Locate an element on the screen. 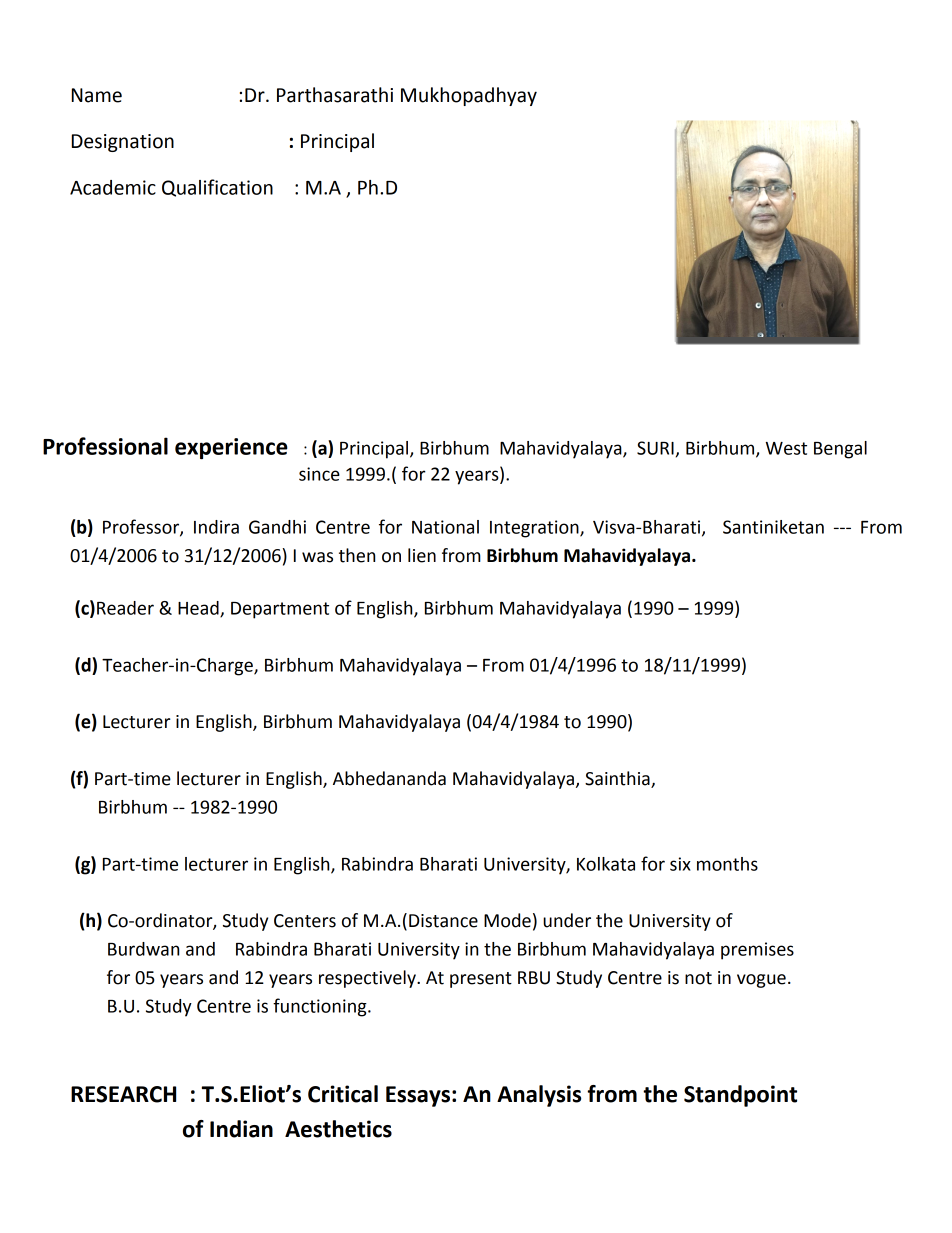 This screenshot has height=1233, width=952. West is located at coordinates (786, 448).
